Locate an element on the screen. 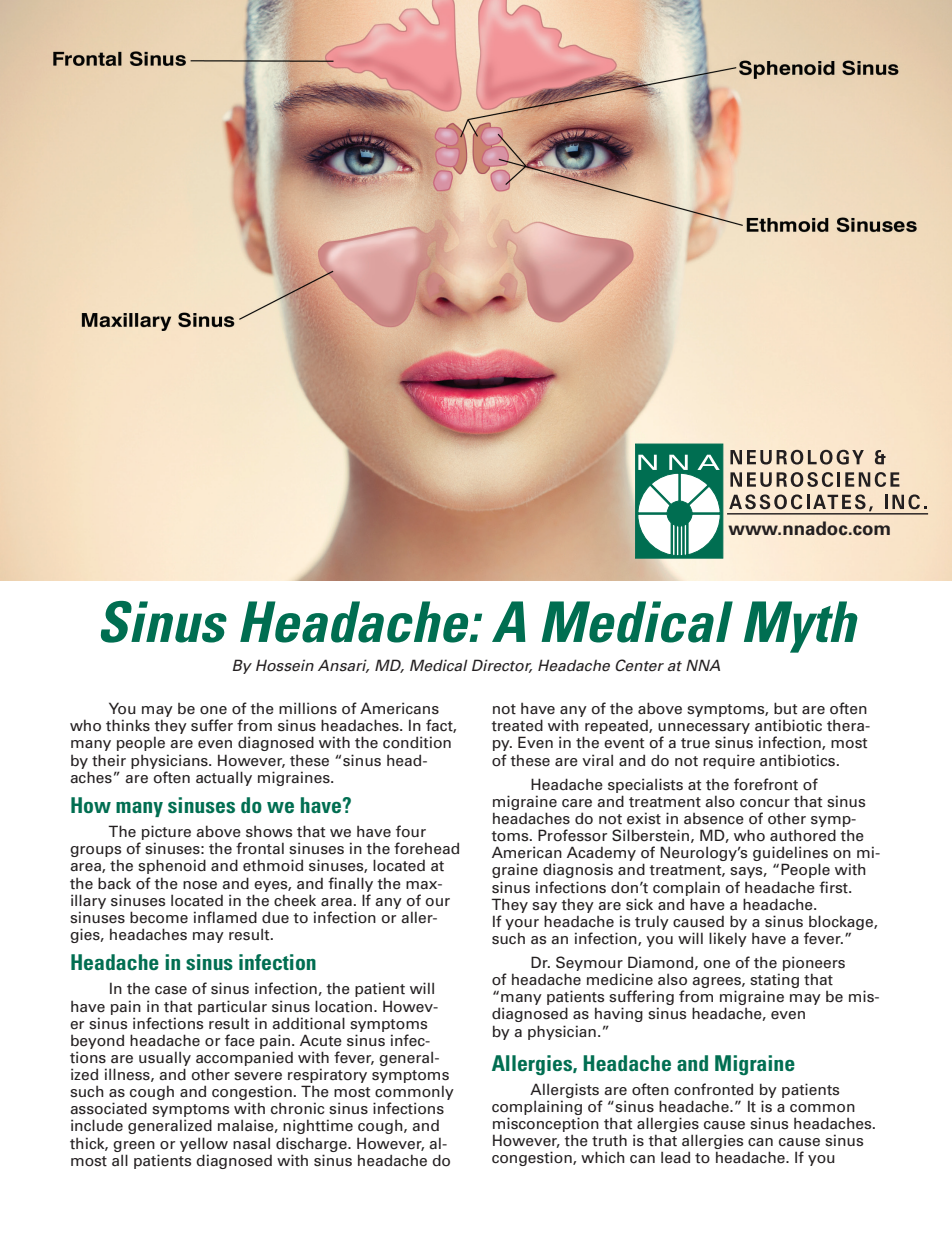 The height and width of the screenshot is (1233, 952). Myth is located at coordinates (801, 627).
